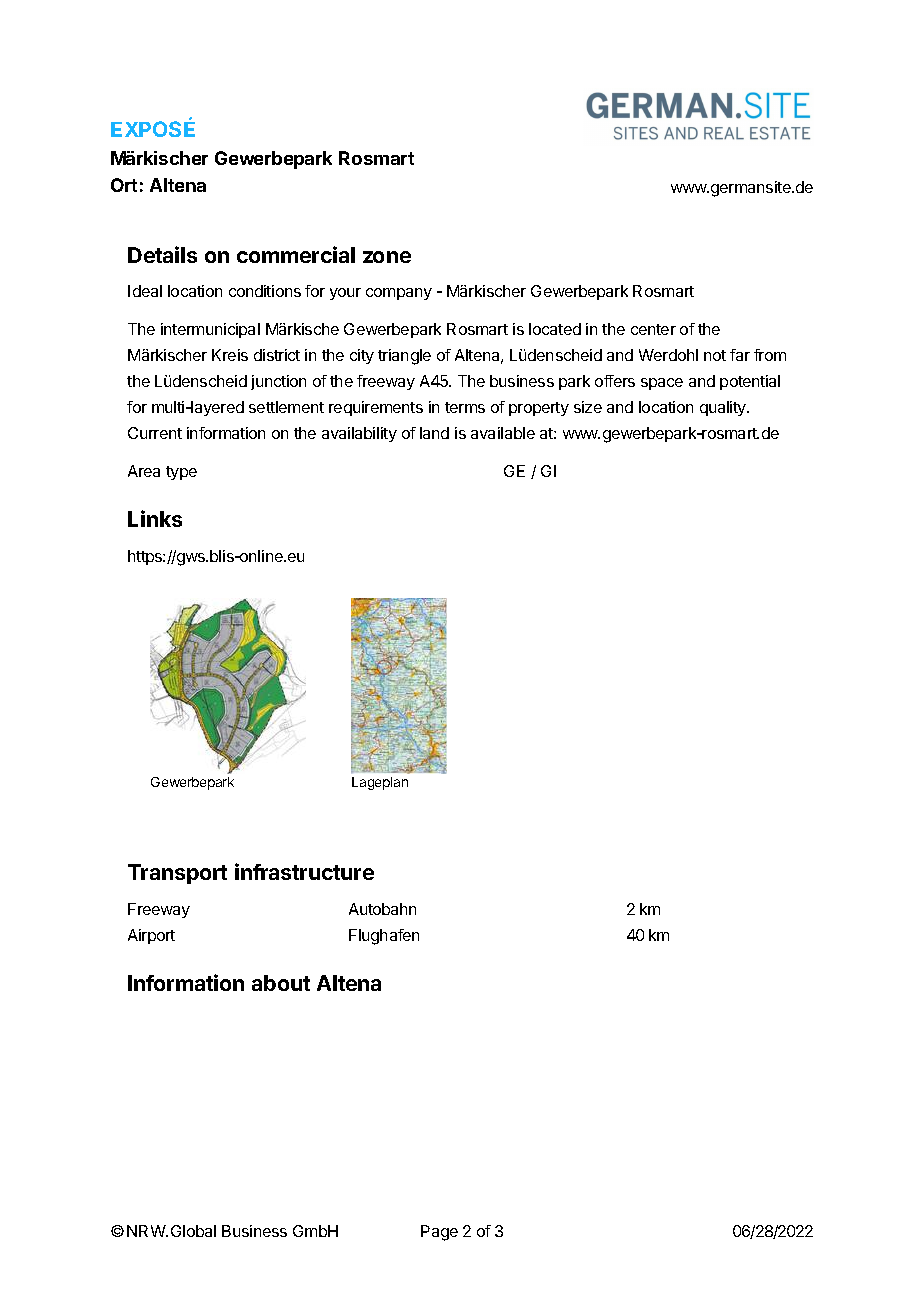 Image resolution: width=924 pixels, height=1308 pixels. Describe the element at coordinates (155, 518) in the screenshot. I see `Links` at that location.
